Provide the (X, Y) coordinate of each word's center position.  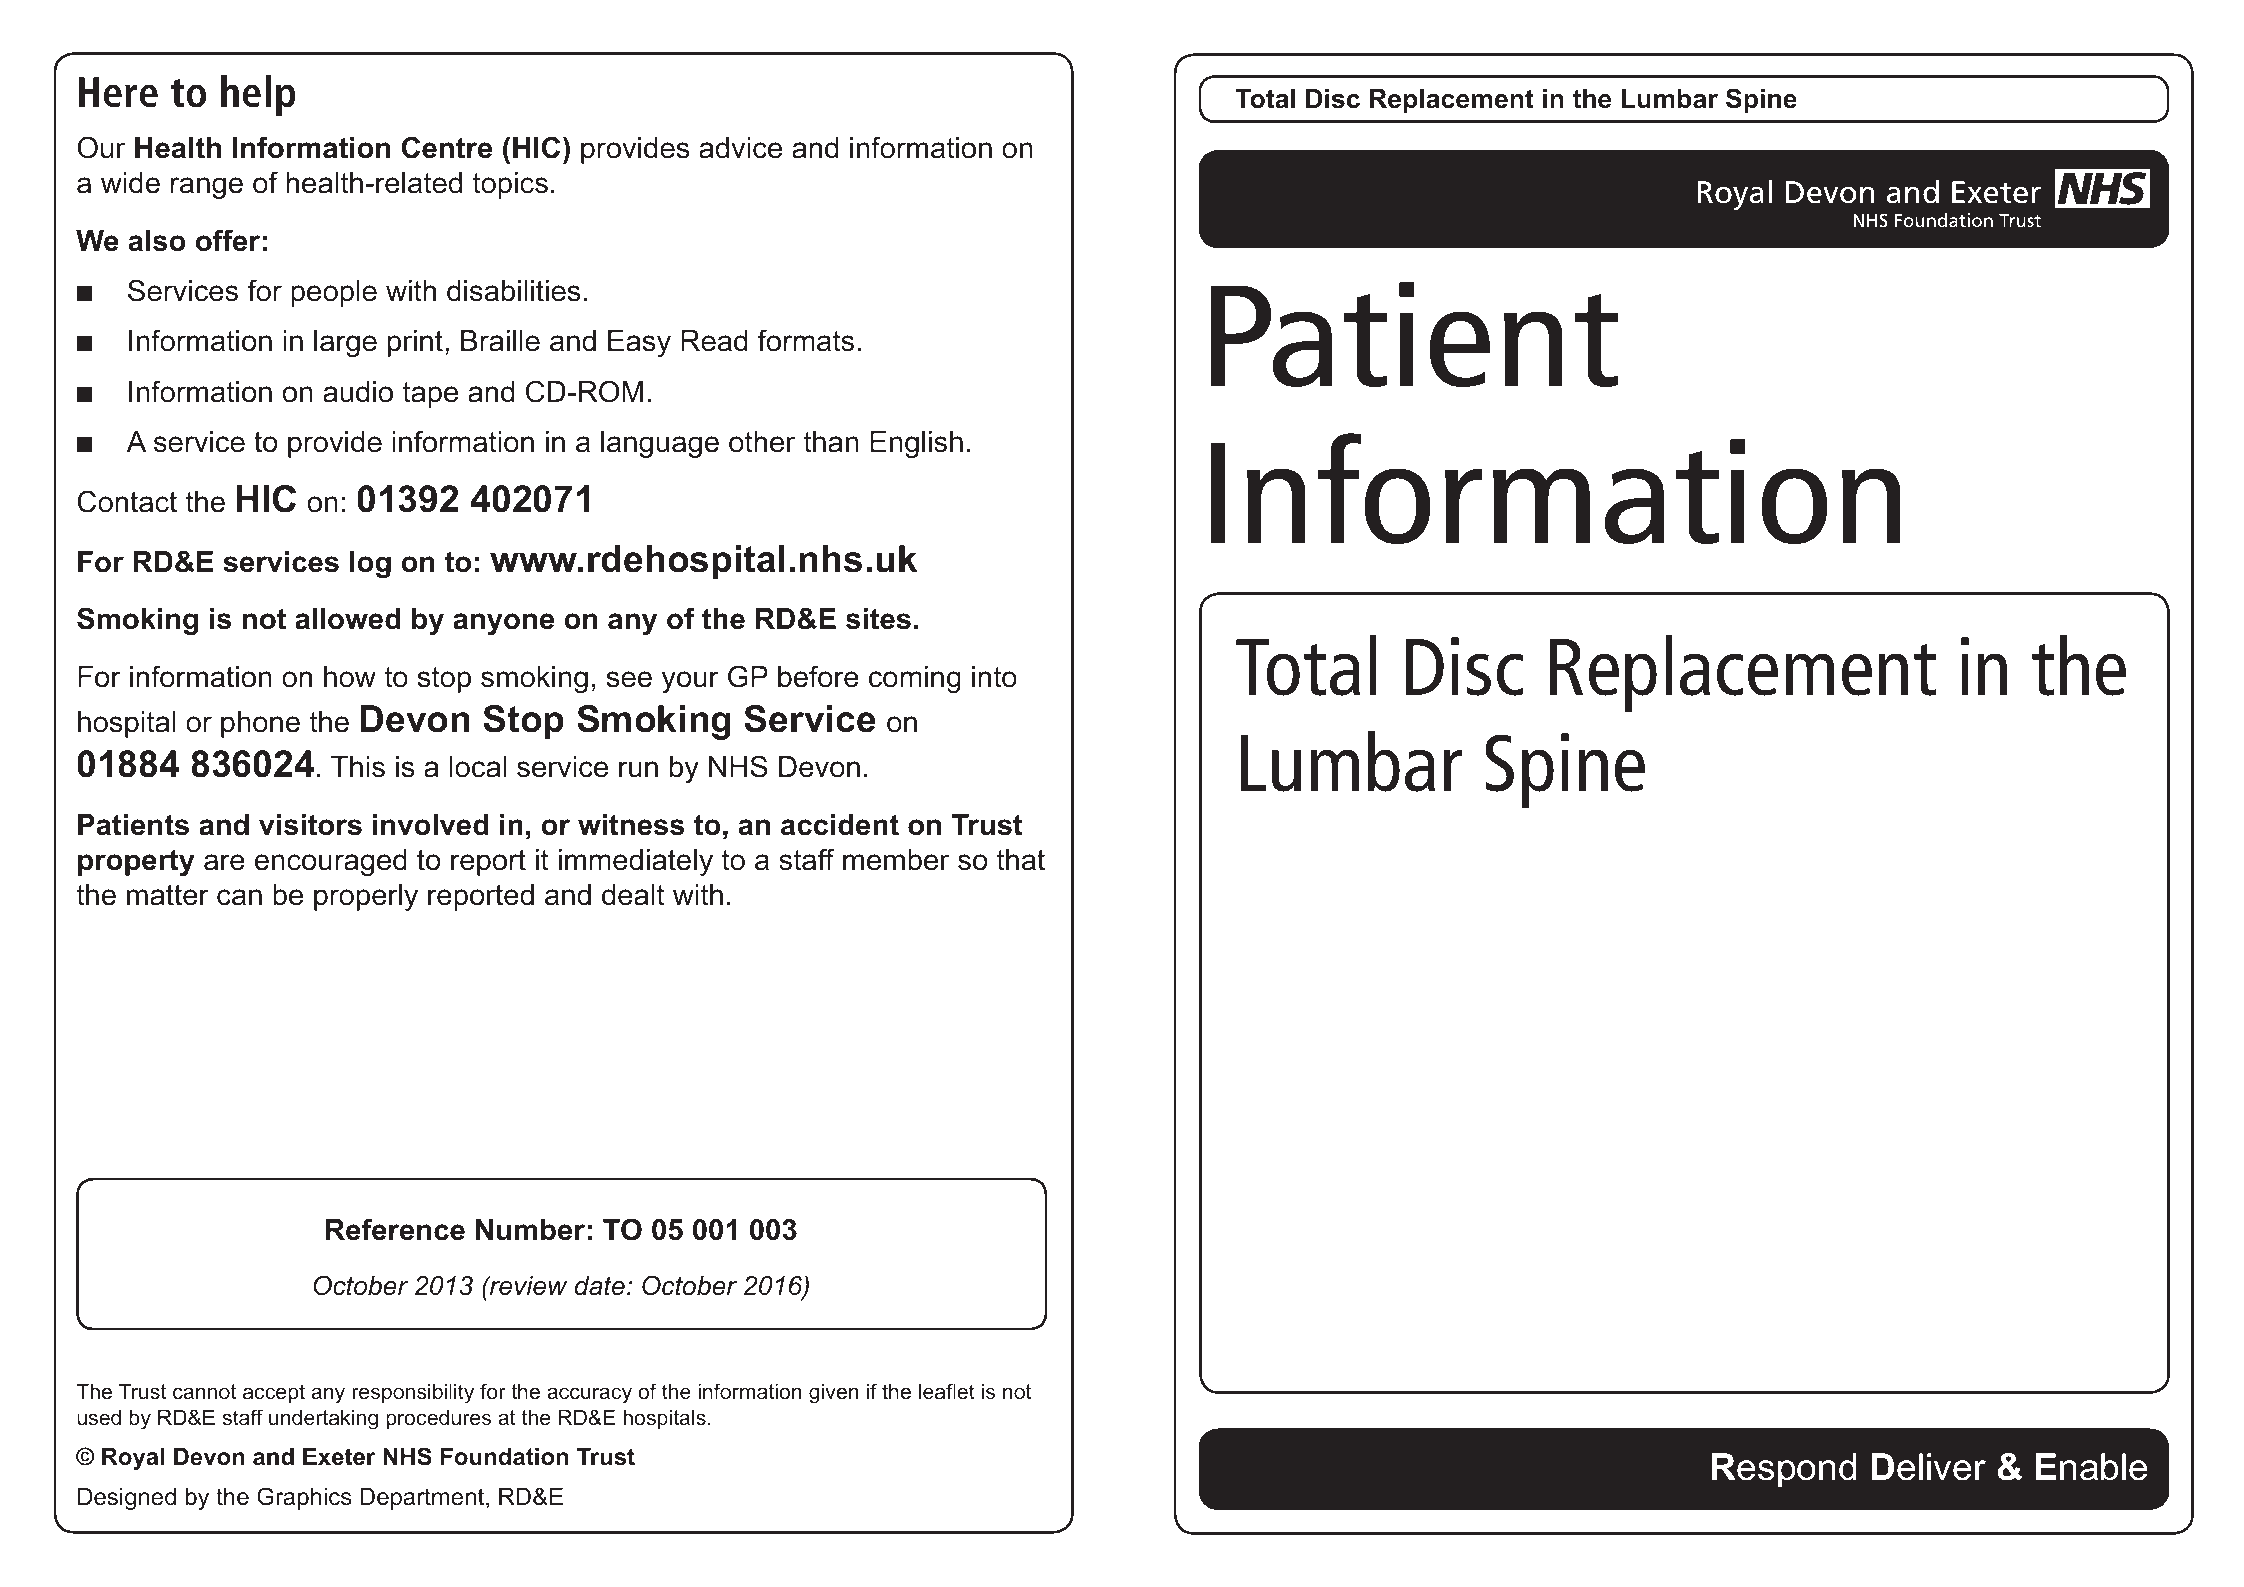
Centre (447, 147)
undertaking (323, 1419)
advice (740, 148)
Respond (1783, 1470)
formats (805, 340)
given (833, 1393)
